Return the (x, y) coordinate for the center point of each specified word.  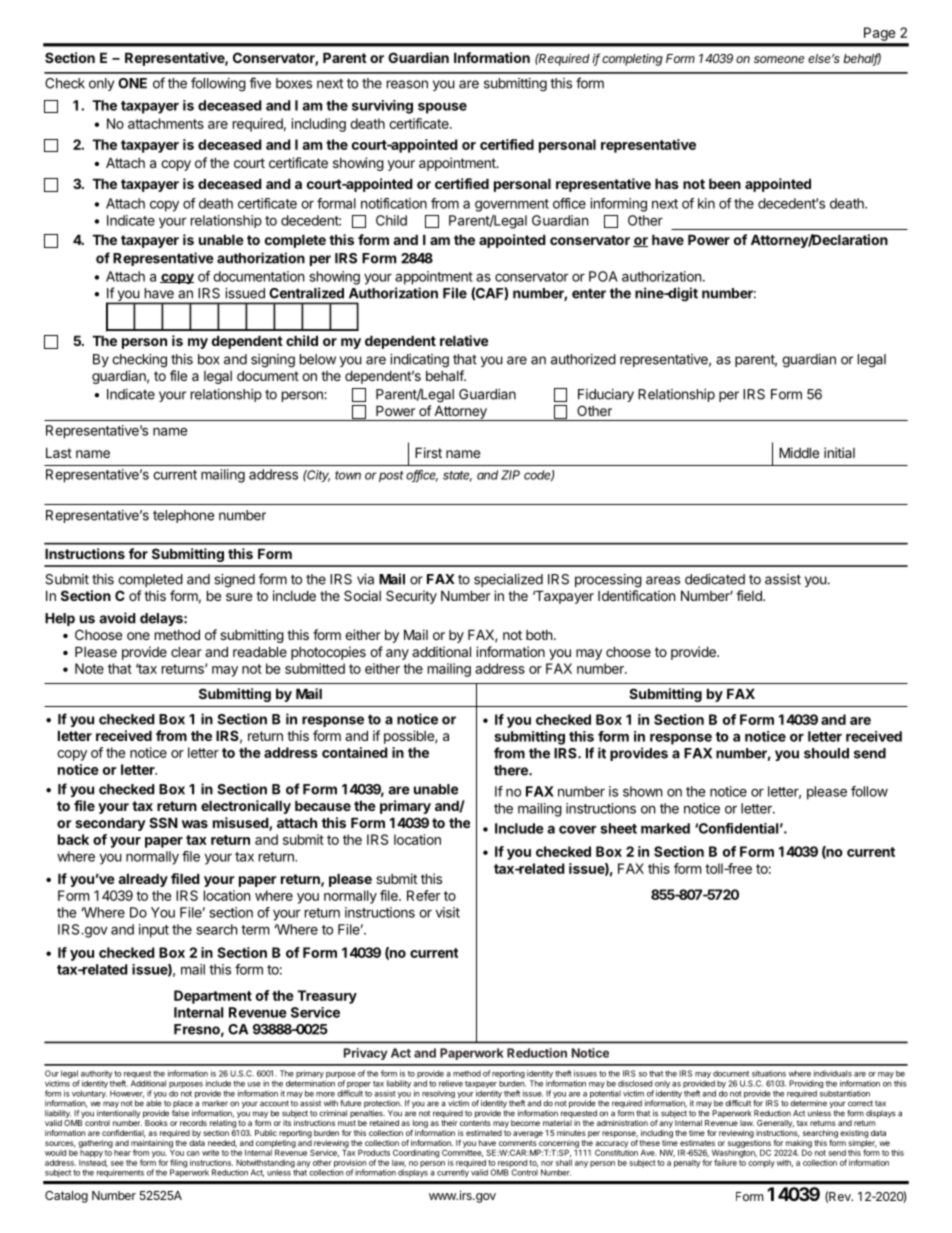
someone (779, 59)
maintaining (153, 1145)
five (260, 83)
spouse (442, 108)
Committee (462, 1152)
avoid (117, 618)
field (750, 595)
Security (411, 597)
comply (761, 1164)
